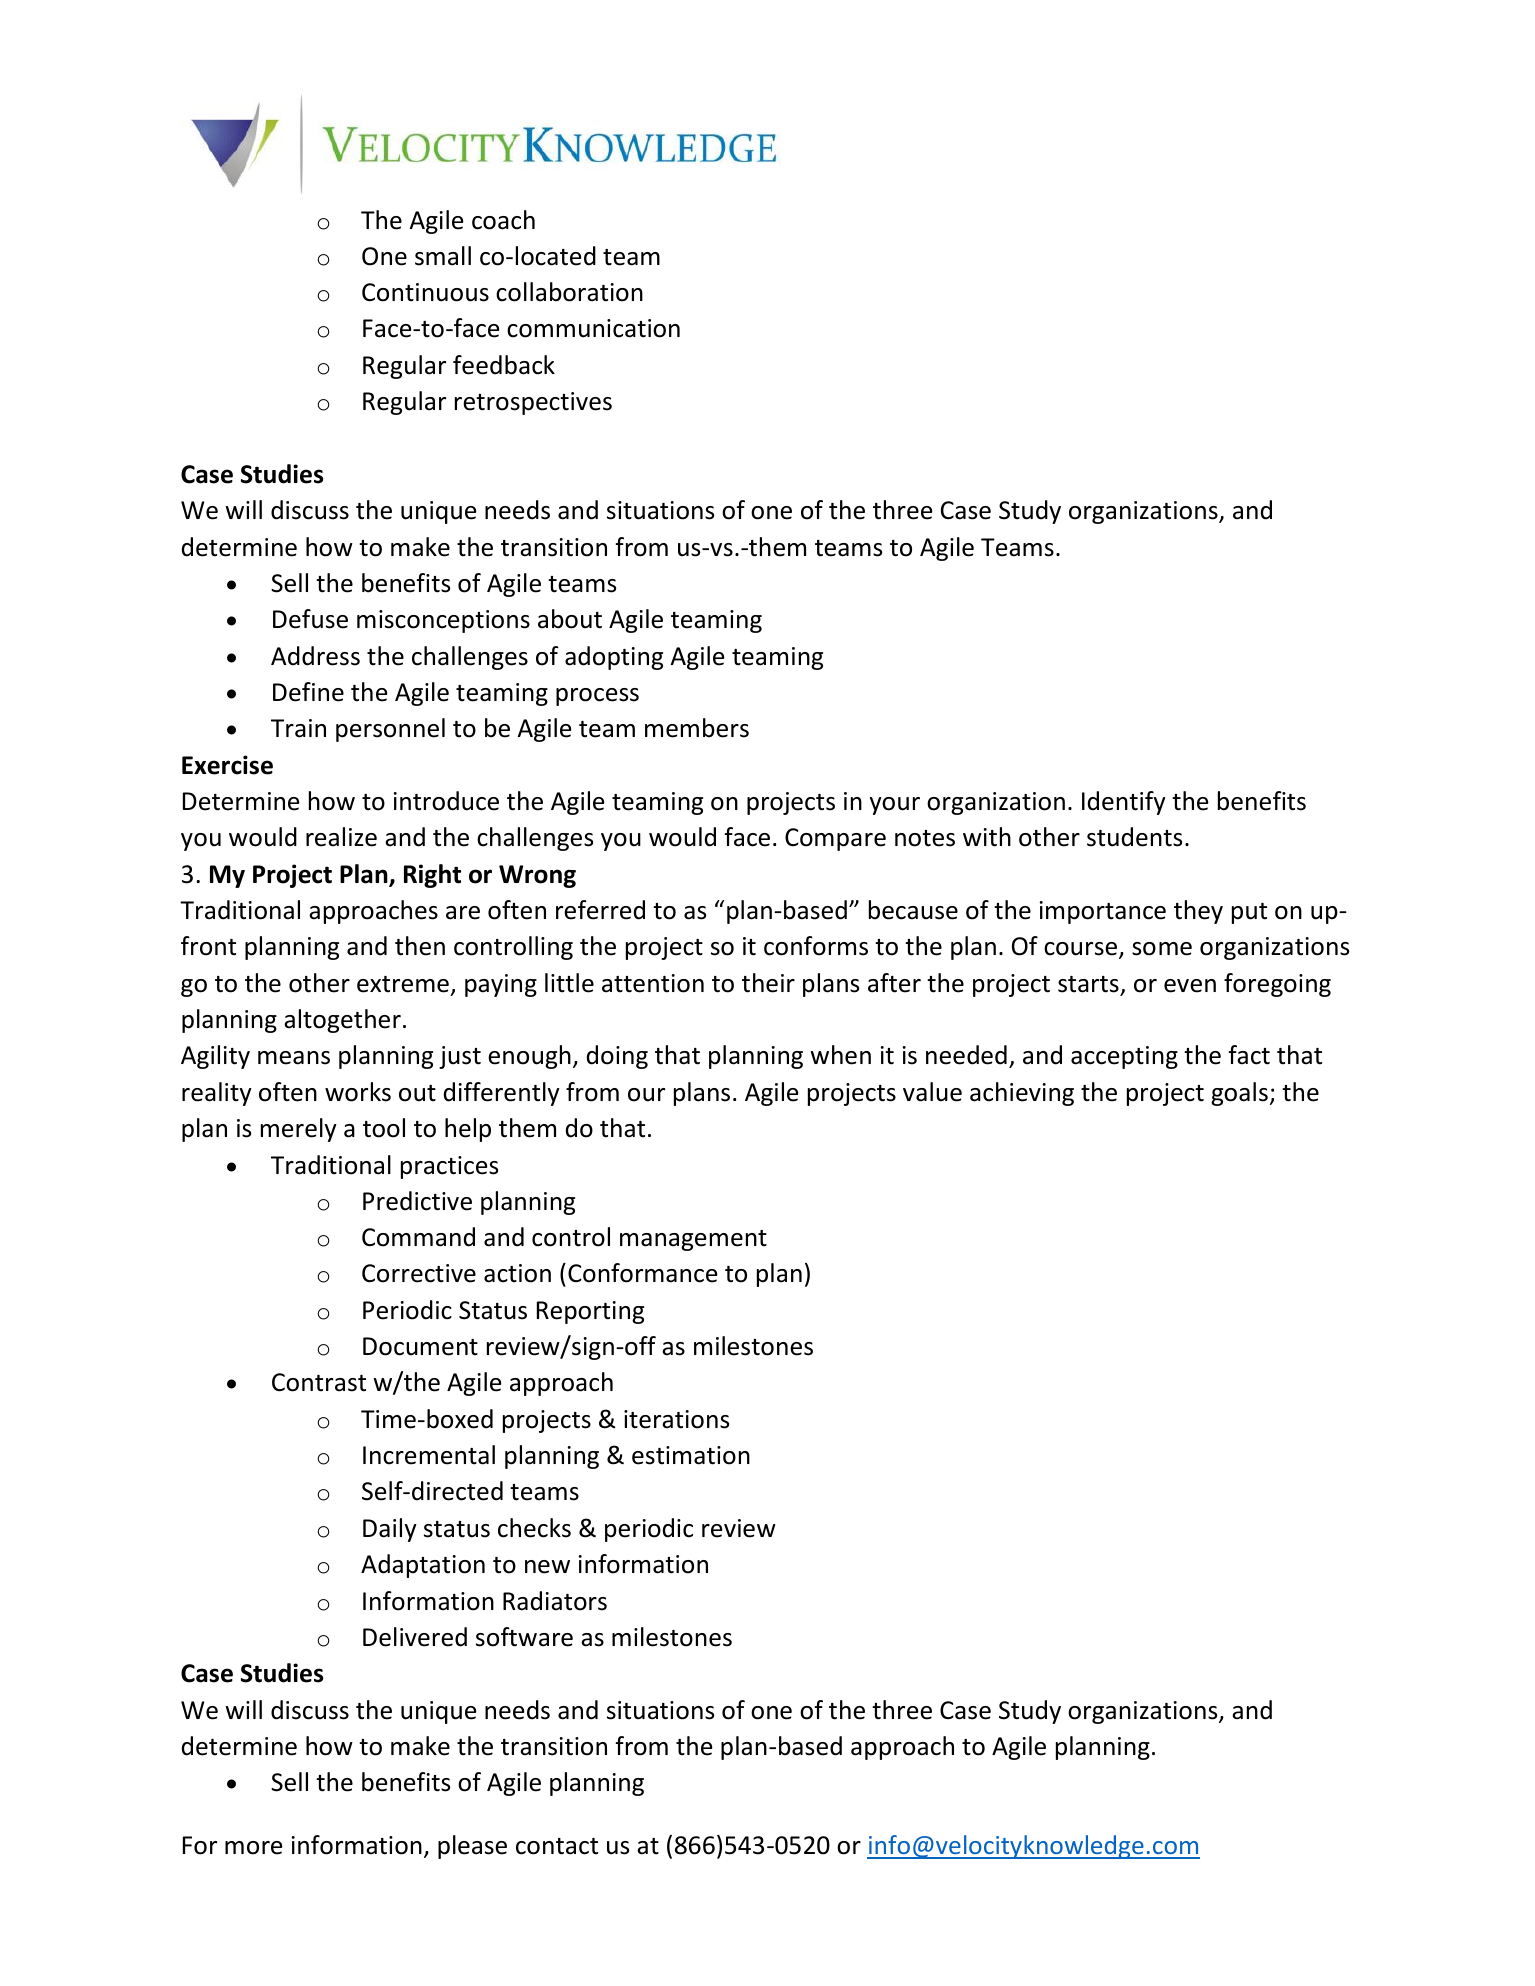 The width and height of the document is (1535, 1986). I want to click on members, so click(697, 728).
